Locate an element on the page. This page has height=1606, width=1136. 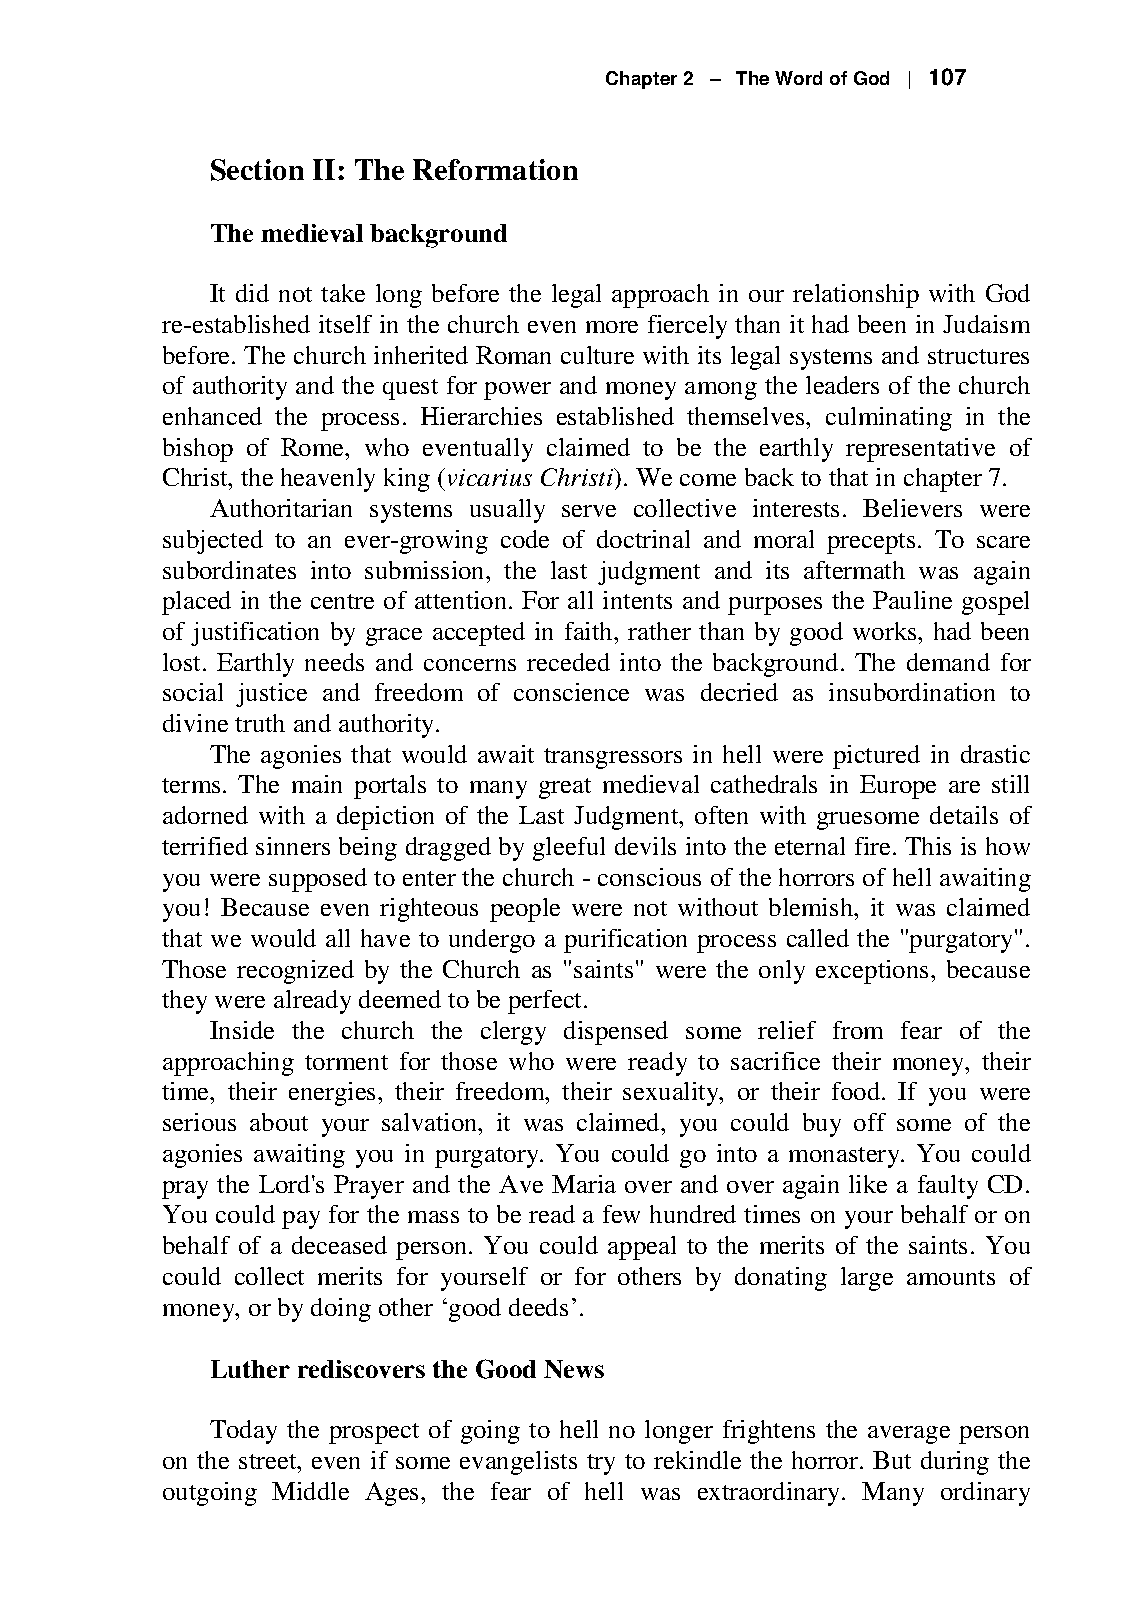
average is located at coordinates (909, 1435).
